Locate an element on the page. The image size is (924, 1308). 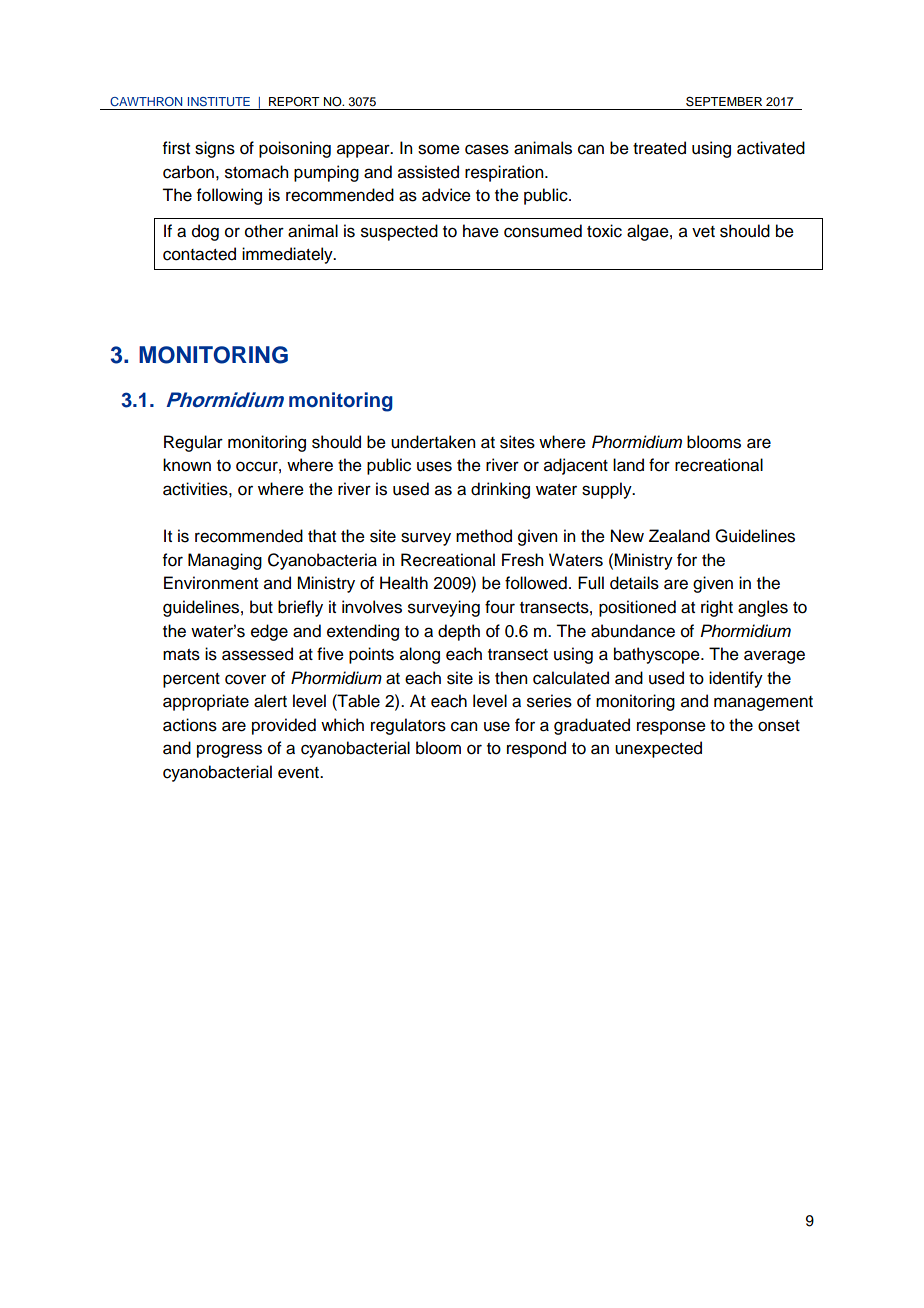
have is located at coordinates (481, 231).
